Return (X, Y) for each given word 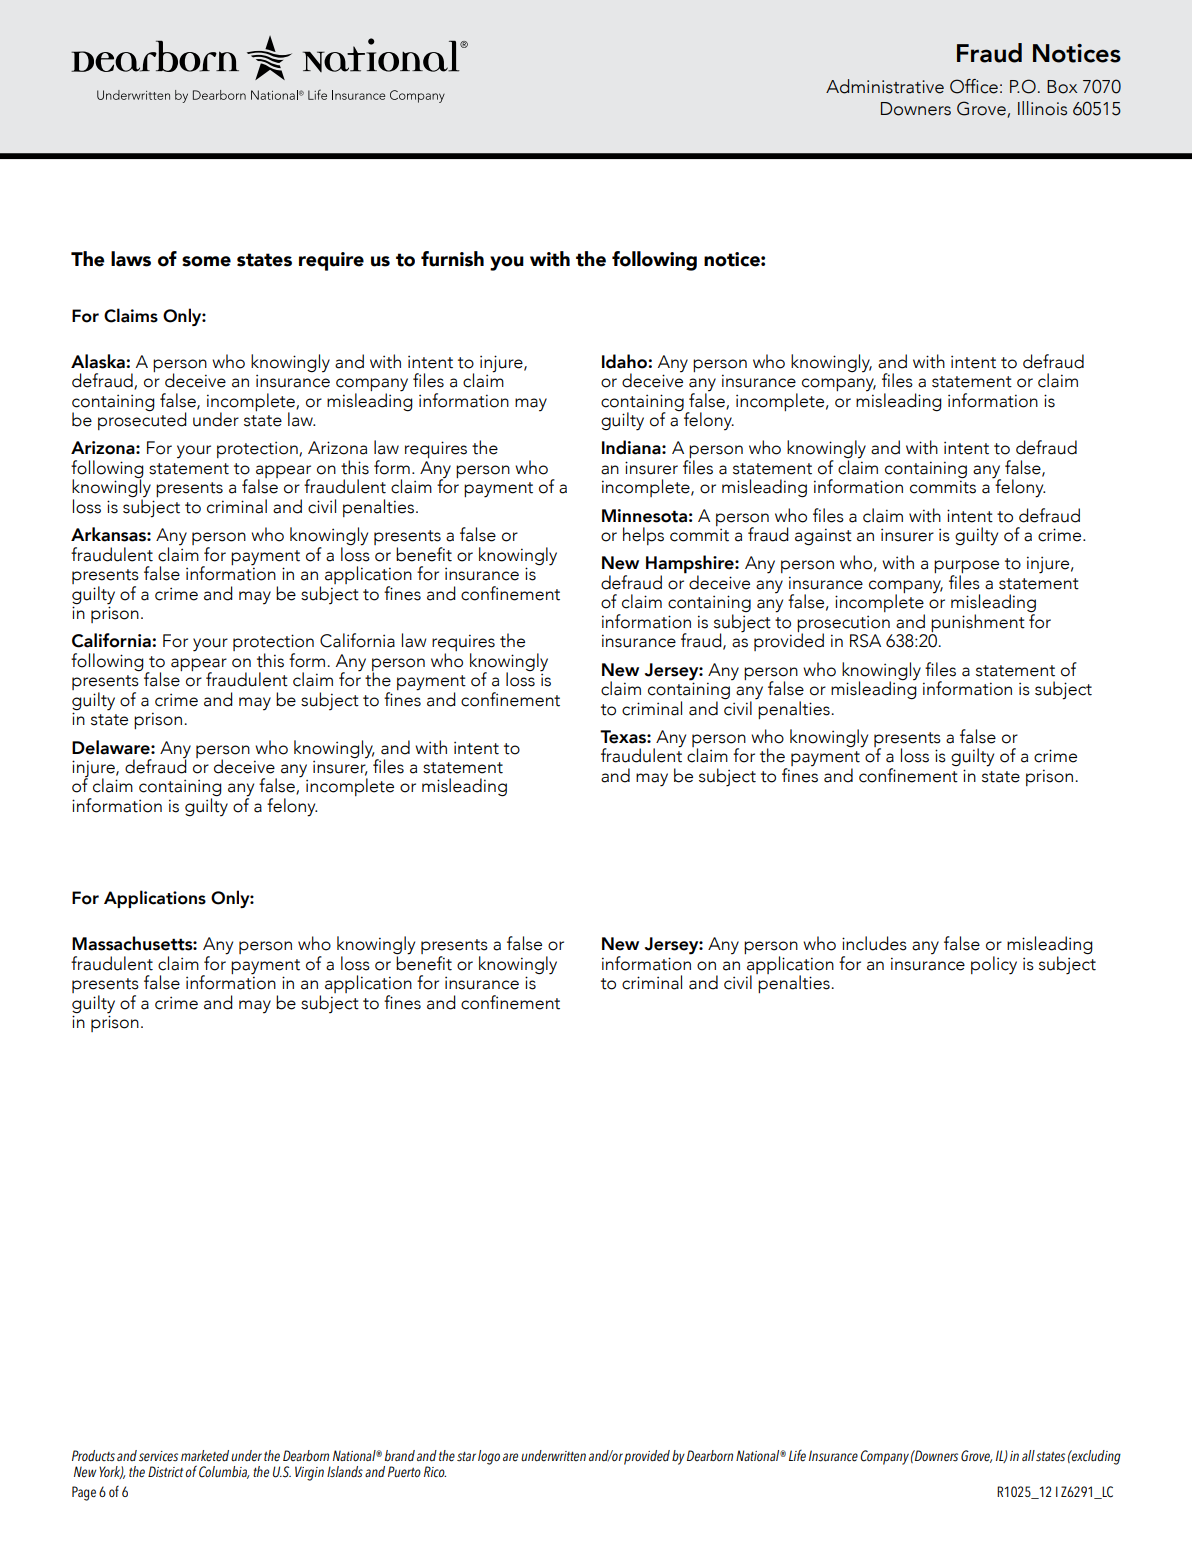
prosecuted (142, 420)
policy (994, 965)
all (1028, 1455)
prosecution (843, 624)
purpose (966, 568)
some (206, 261)
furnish (452, 259)
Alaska (99, 361)
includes (874, 943)
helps (643, 536)
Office (974, 86)
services (158, 1456)
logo (489, 1457)
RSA (865, 641)
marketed (205, 1456)
